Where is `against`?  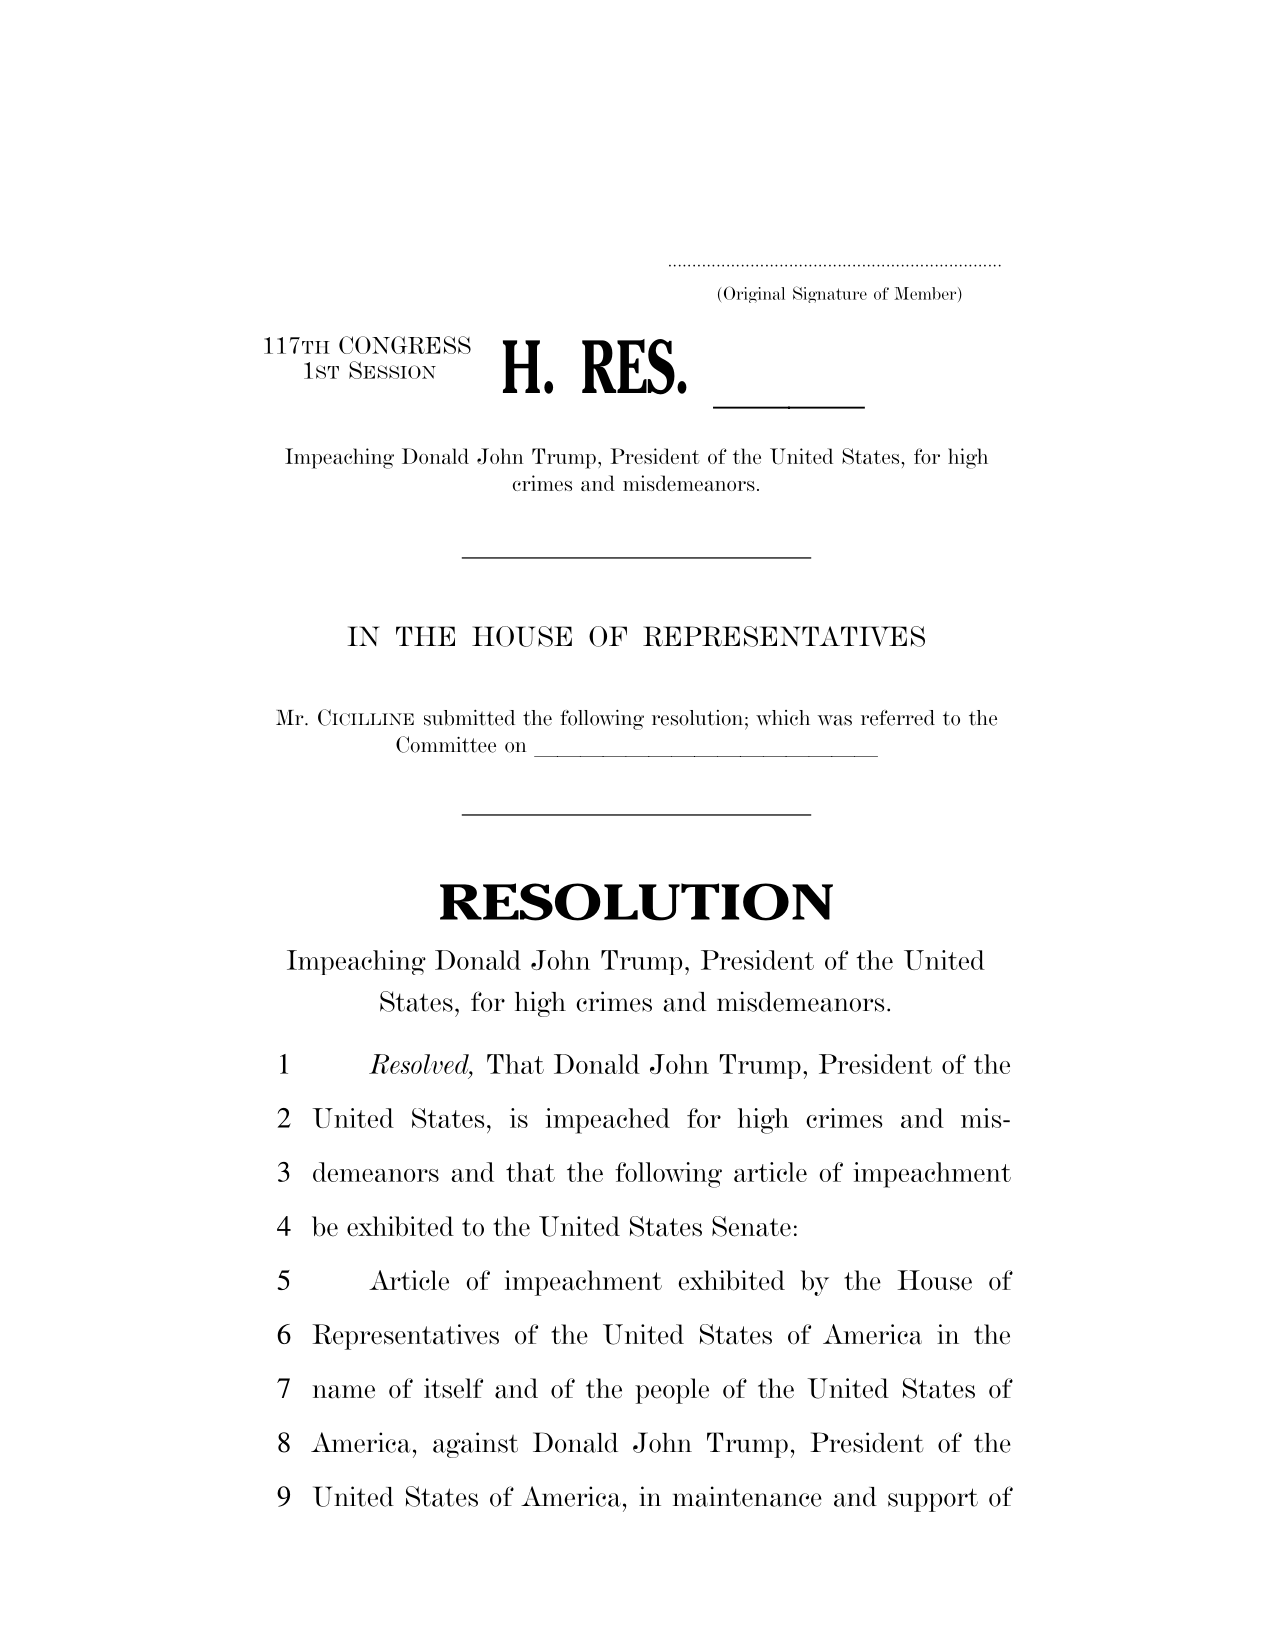 against is located at coordinates (475, 1445).
